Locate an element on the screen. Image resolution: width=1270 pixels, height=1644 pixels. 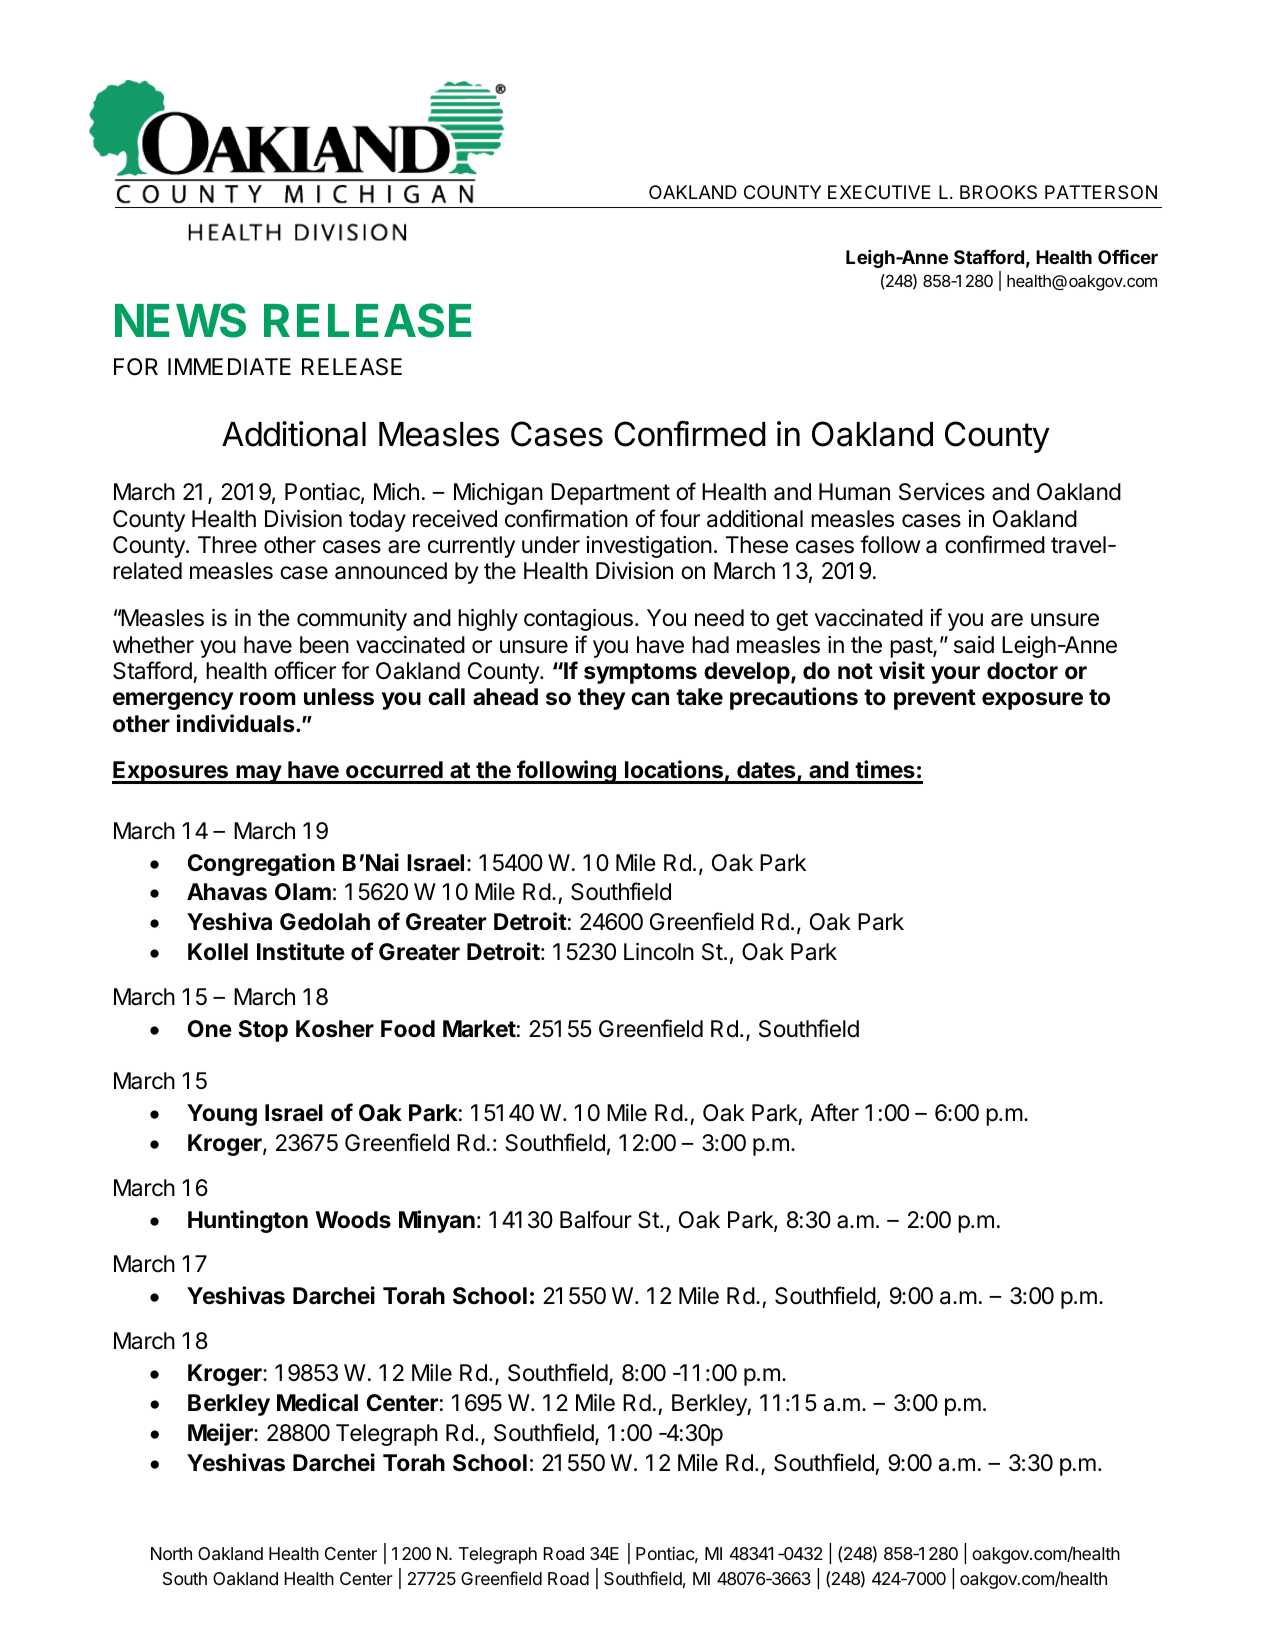
prevent is located at coordinates (935, 699).
